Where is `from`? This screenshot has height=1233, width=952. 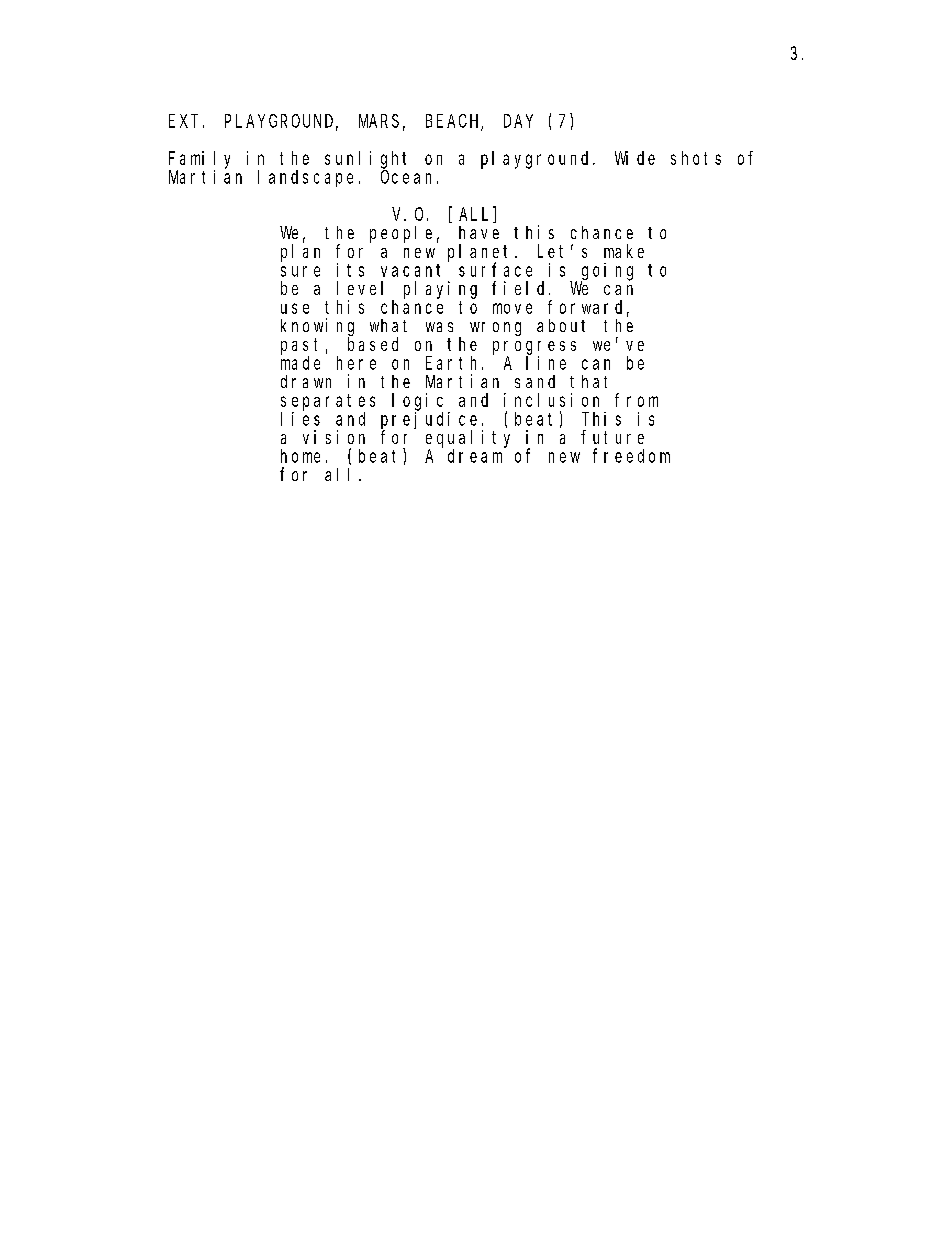 from is located at coordinates (636, 400).
